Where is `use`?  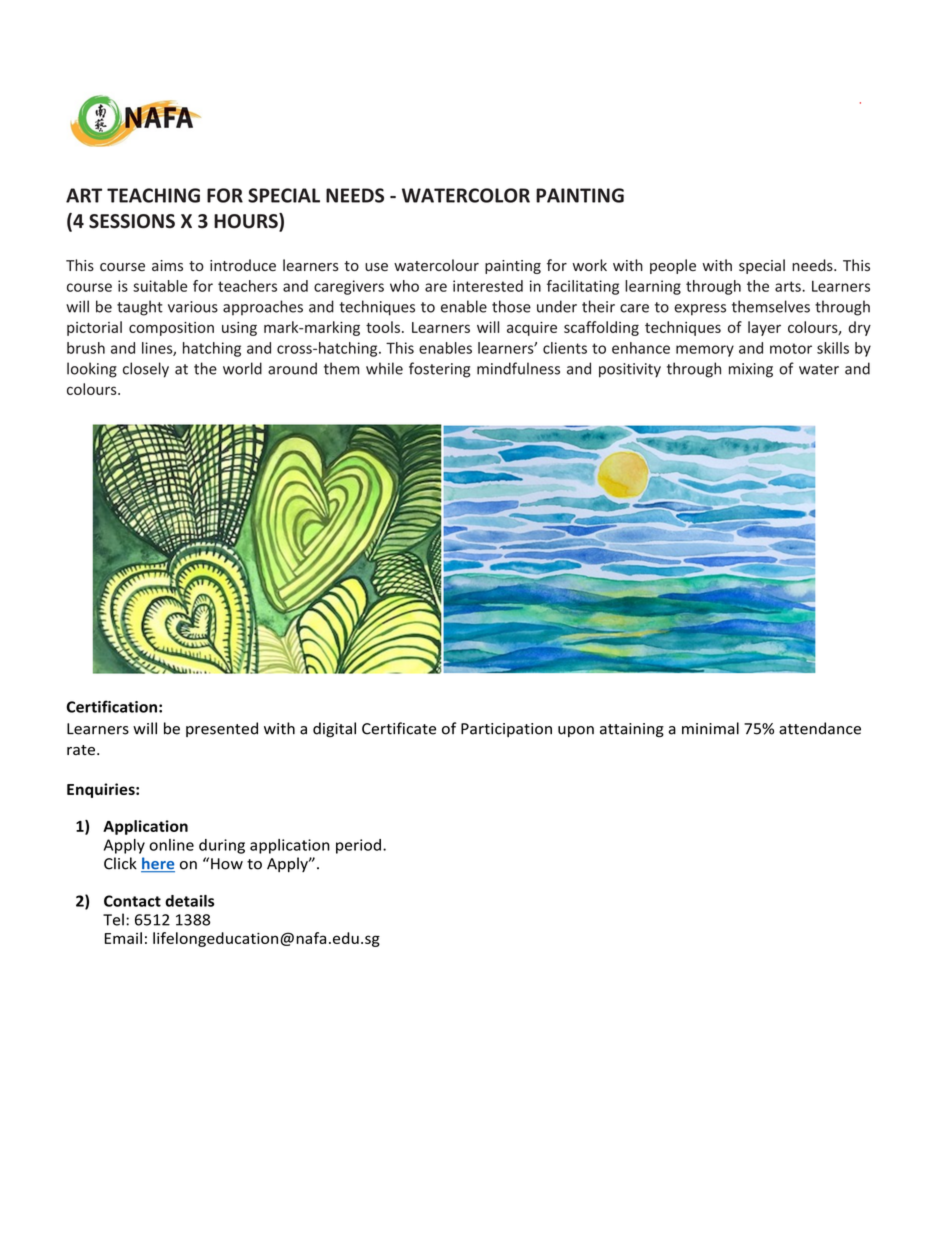
use is located at coordinates (376, 267).
